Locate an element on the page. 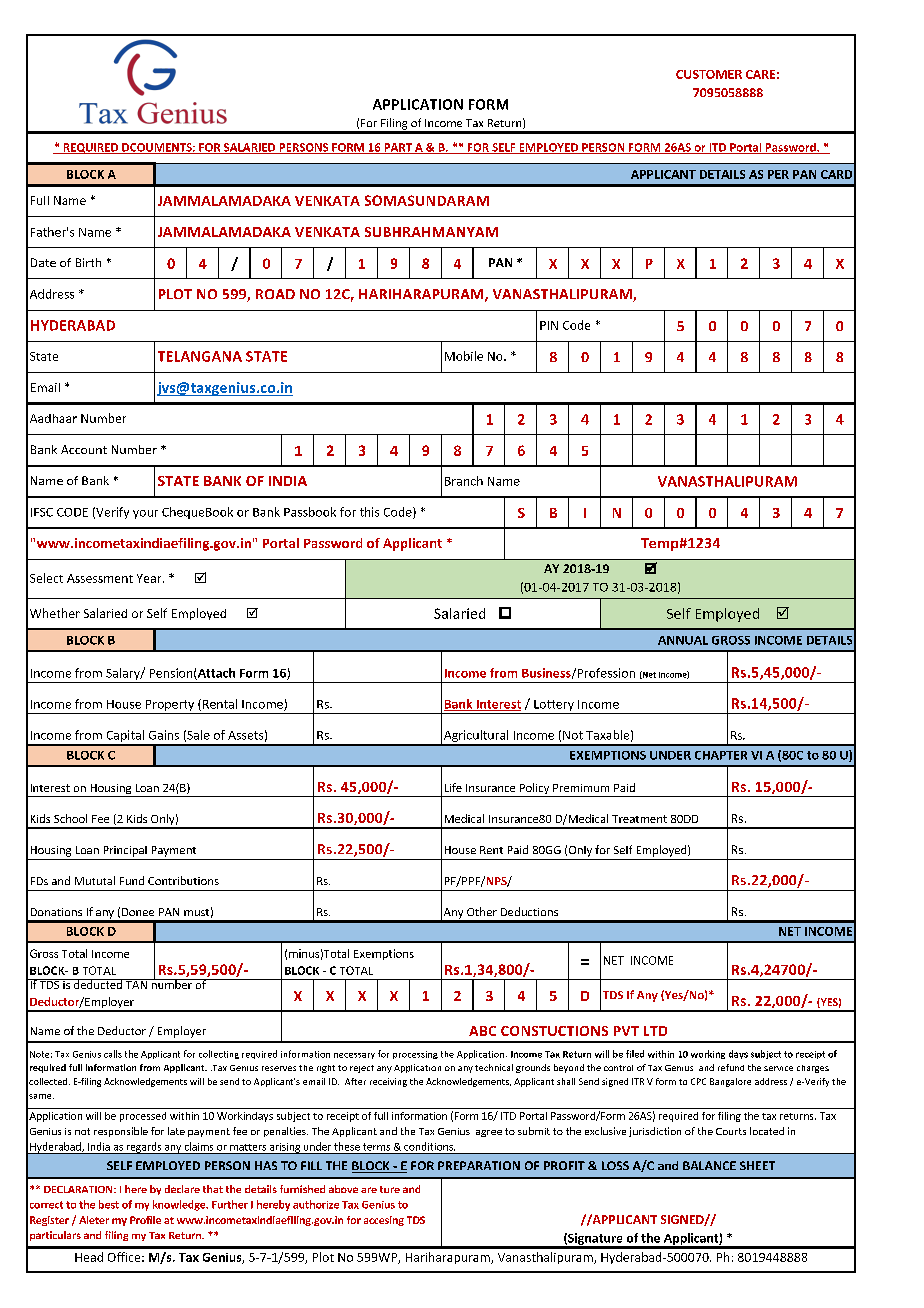  Mobile is located at coordinates (464, 356).
